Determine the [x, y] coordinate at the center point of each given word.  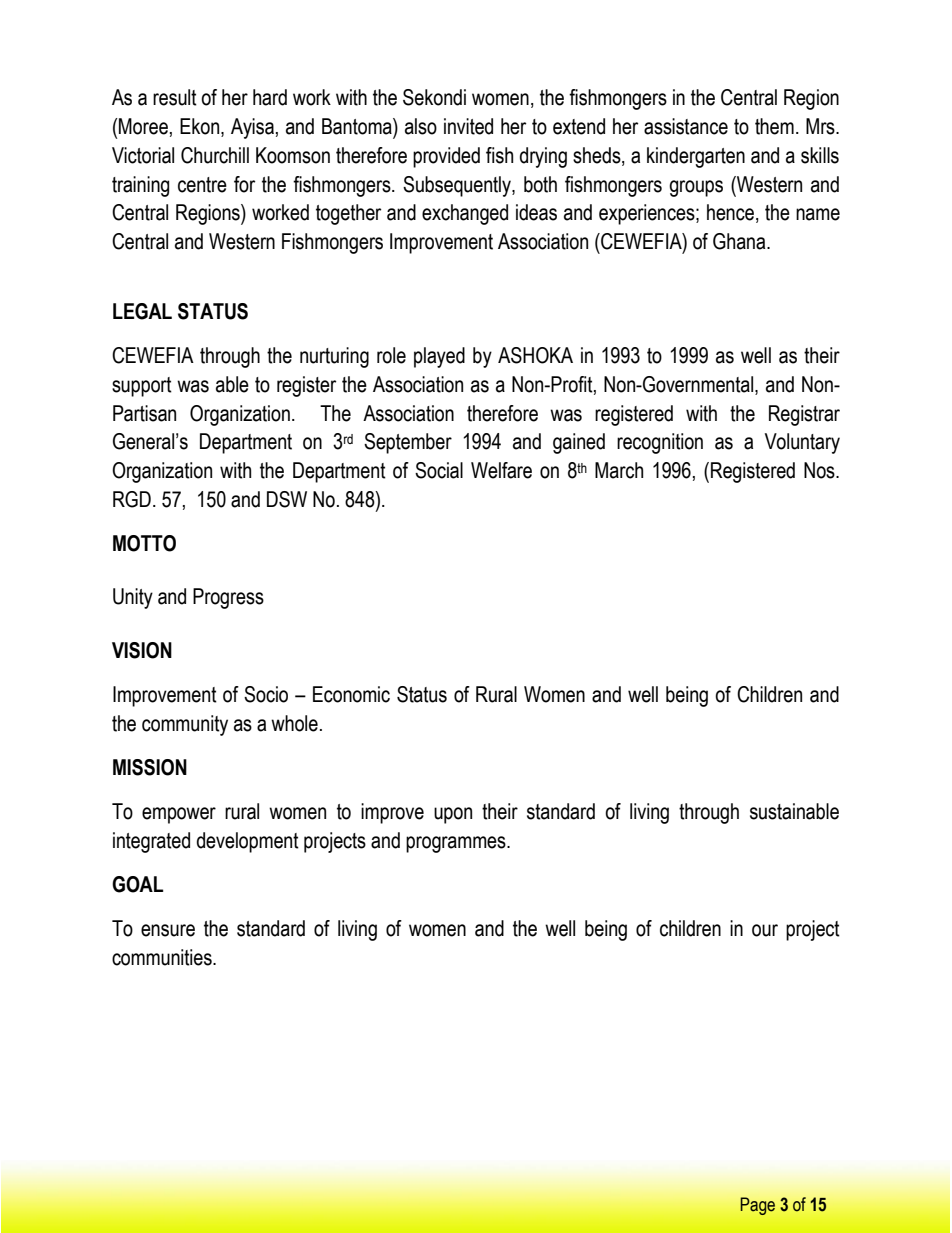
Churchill [215, 155]
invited [468, 126]
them [774, 126]
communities [163, 957]
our [765, 930]
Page [757, 1206]
